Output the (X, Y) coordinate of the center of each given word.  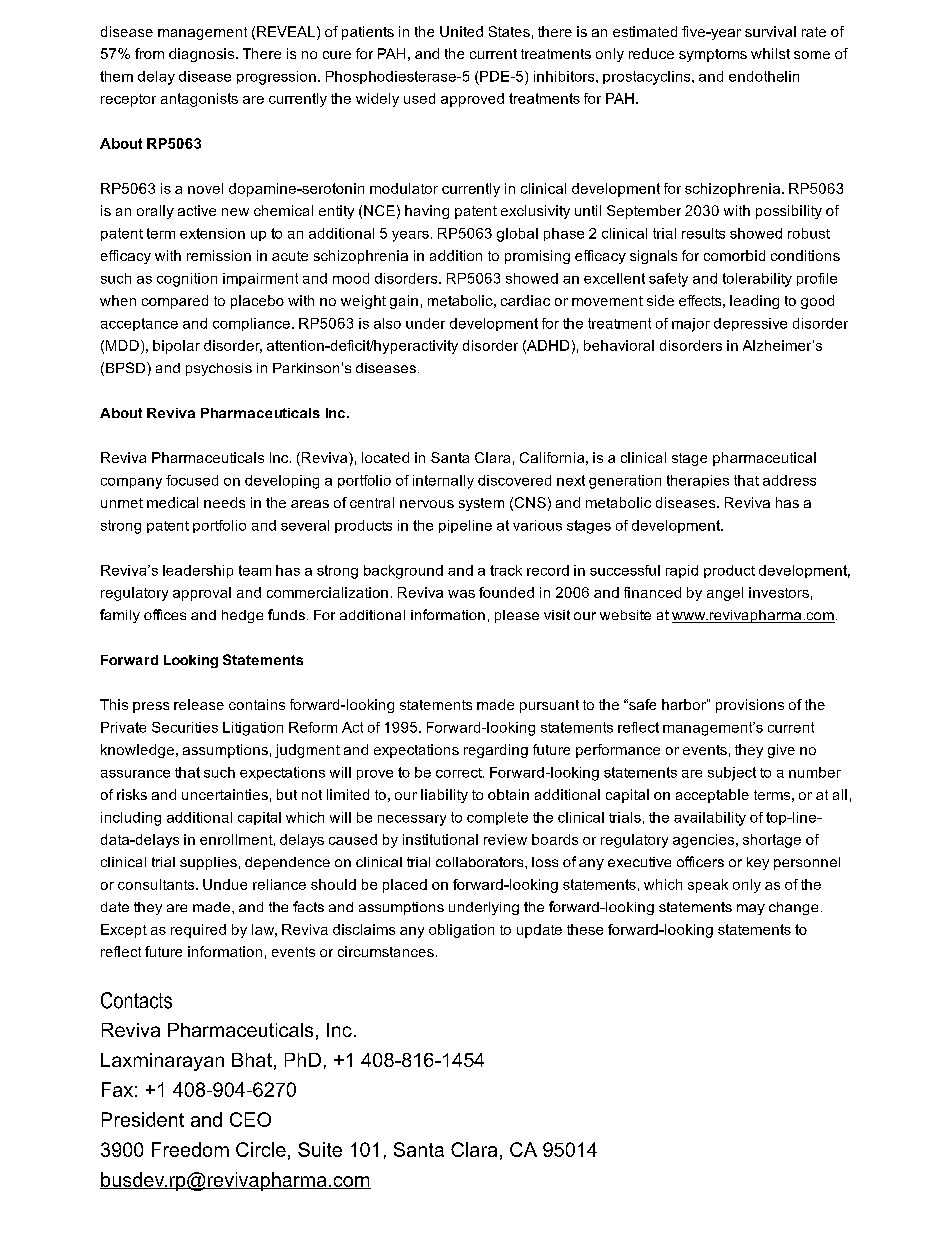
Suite (320, 1149)
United (461, 31)
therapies (698, 481)
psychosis (219, 369)
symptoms (713, 55)
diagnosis (203, 55)
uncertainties (225, 794)
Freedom (190, 1149)
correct (460, 773)
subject (732, 774)
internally (443, 482)
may (751, 909)
